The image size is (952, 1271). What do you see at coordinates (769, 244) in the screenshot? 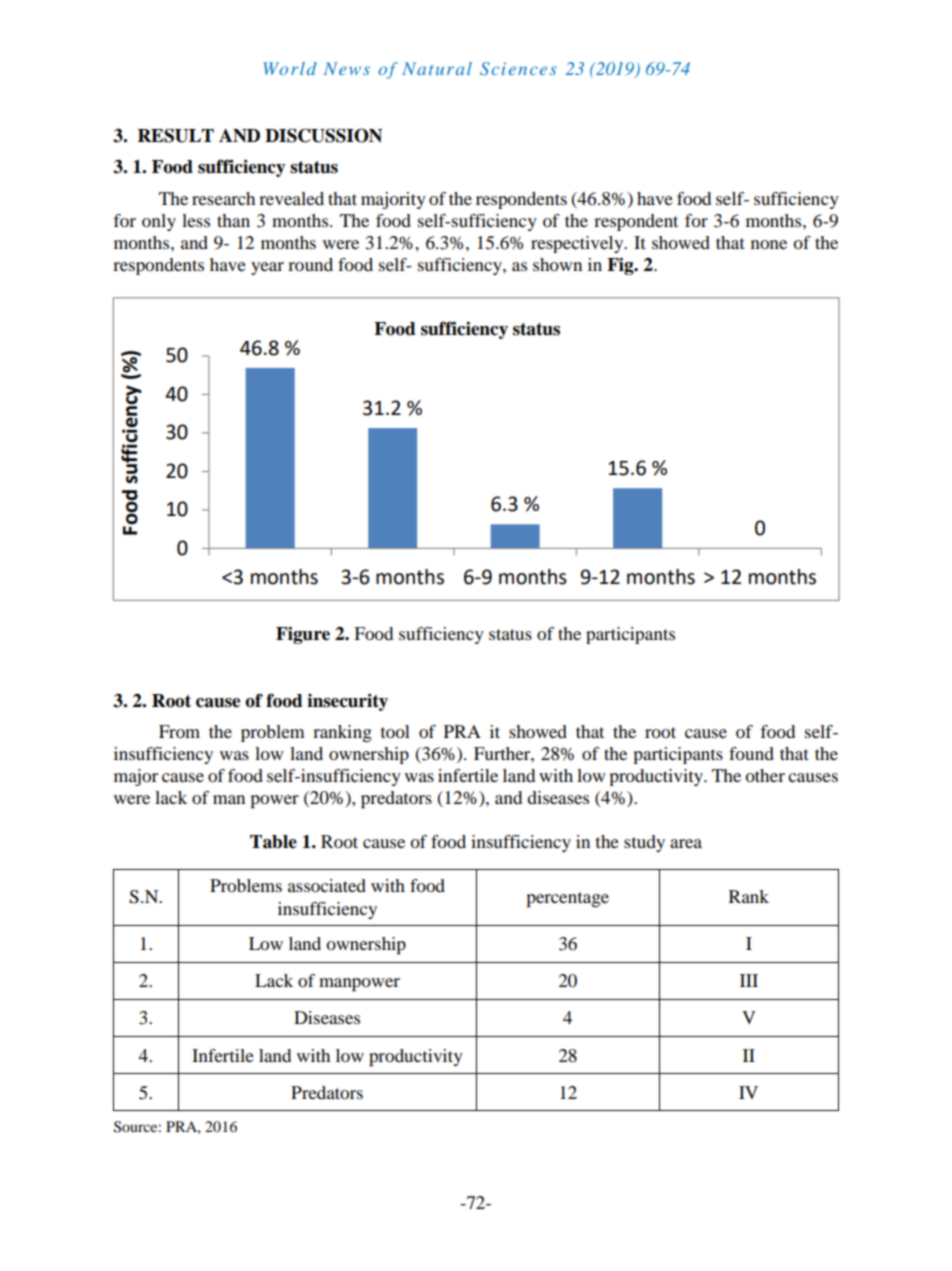
I see `none` at bounding box center [769, 244].
